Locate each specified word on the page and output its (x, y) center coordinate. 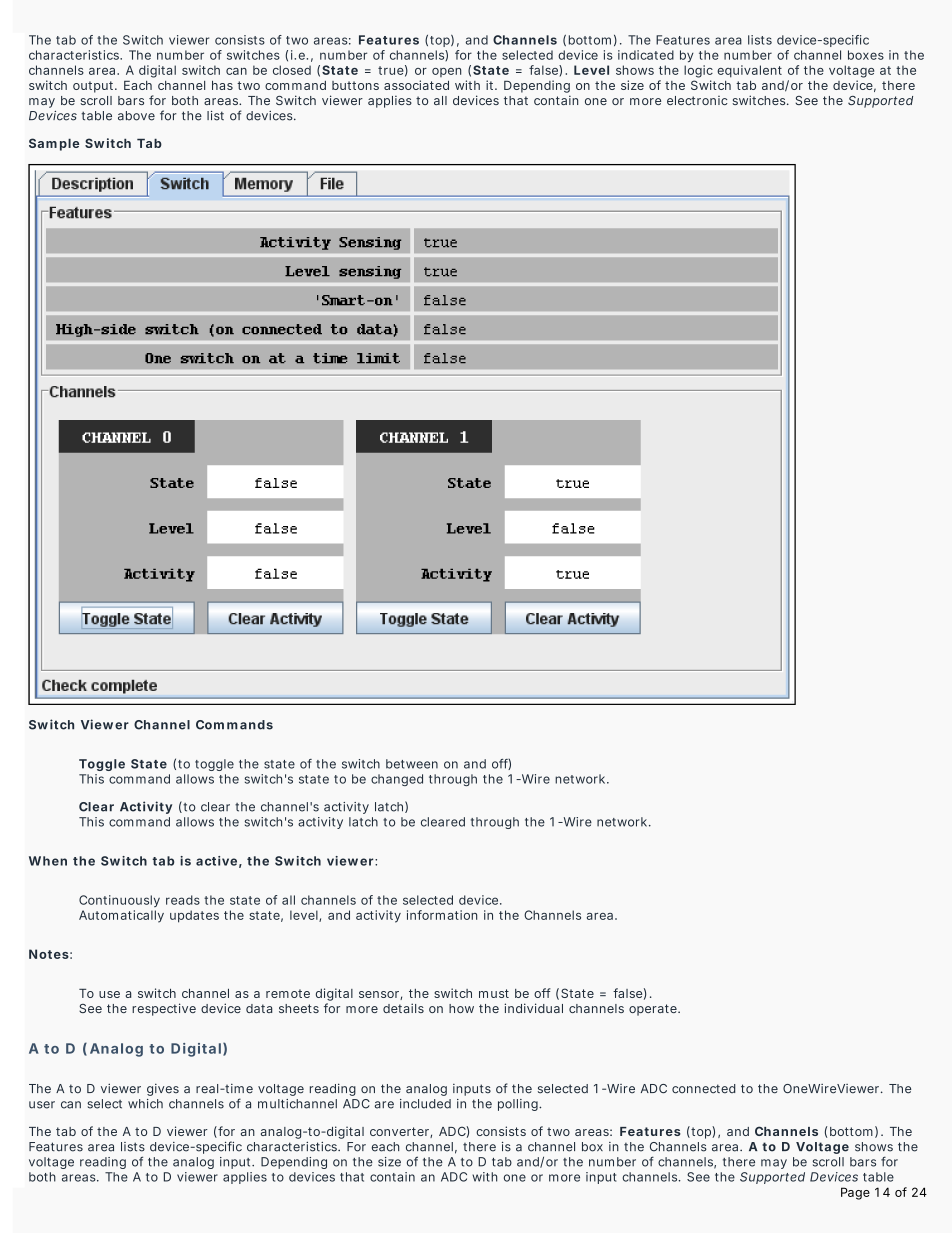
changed (397, 780)
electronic (697, 100)
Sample (54, 144)
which (145, 1104)
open (446, 72)
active (216, 861)
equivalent (749, 71)
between (412, 764)
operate (654, 1010)
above (136, 116)
